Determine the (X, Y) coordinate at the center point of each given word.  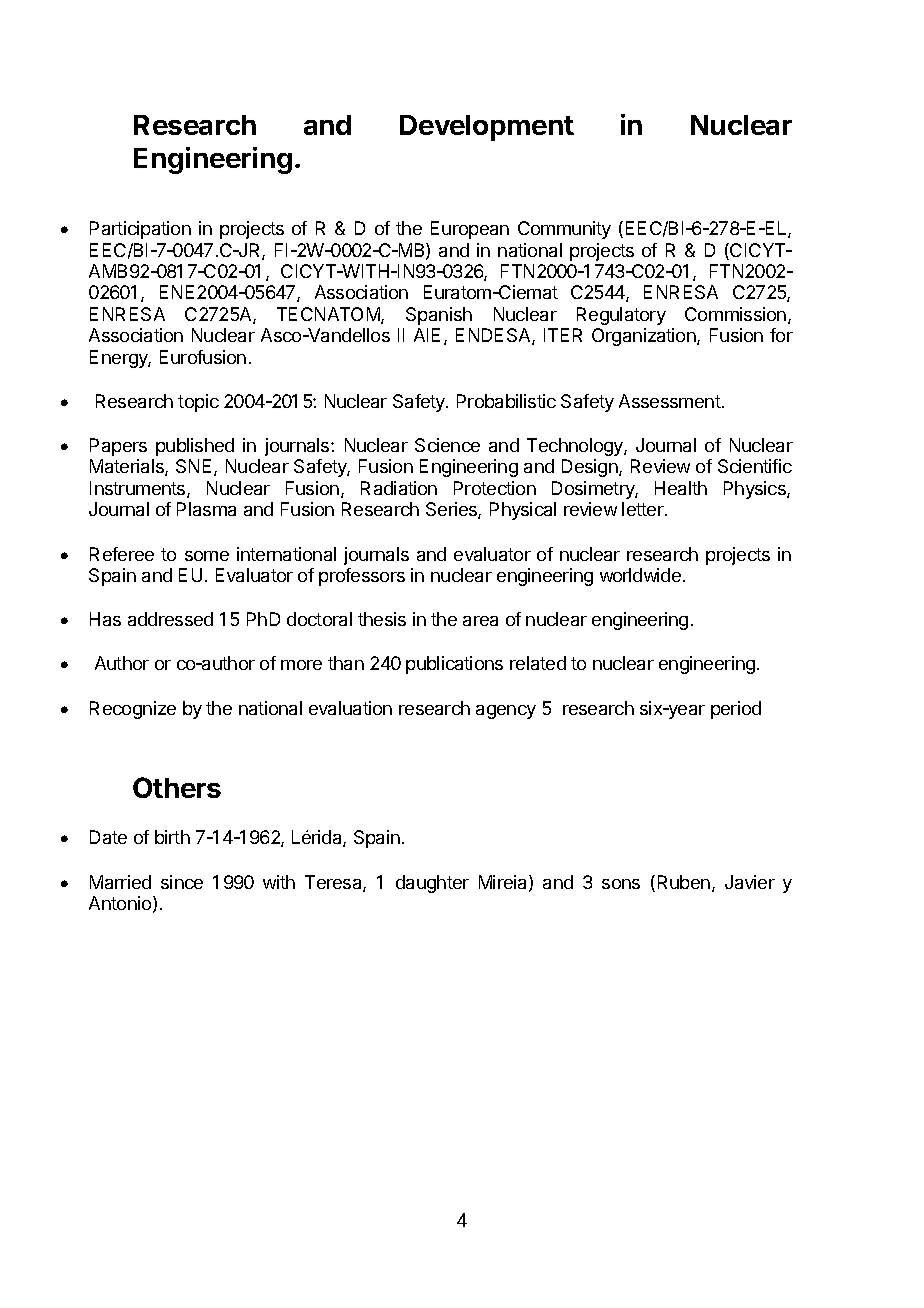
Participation (140, 230)
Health (681, 488)
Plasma (206, 509)
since (182, 882)
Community (564, 230)
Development (487, 128)
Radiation (399, 488)
